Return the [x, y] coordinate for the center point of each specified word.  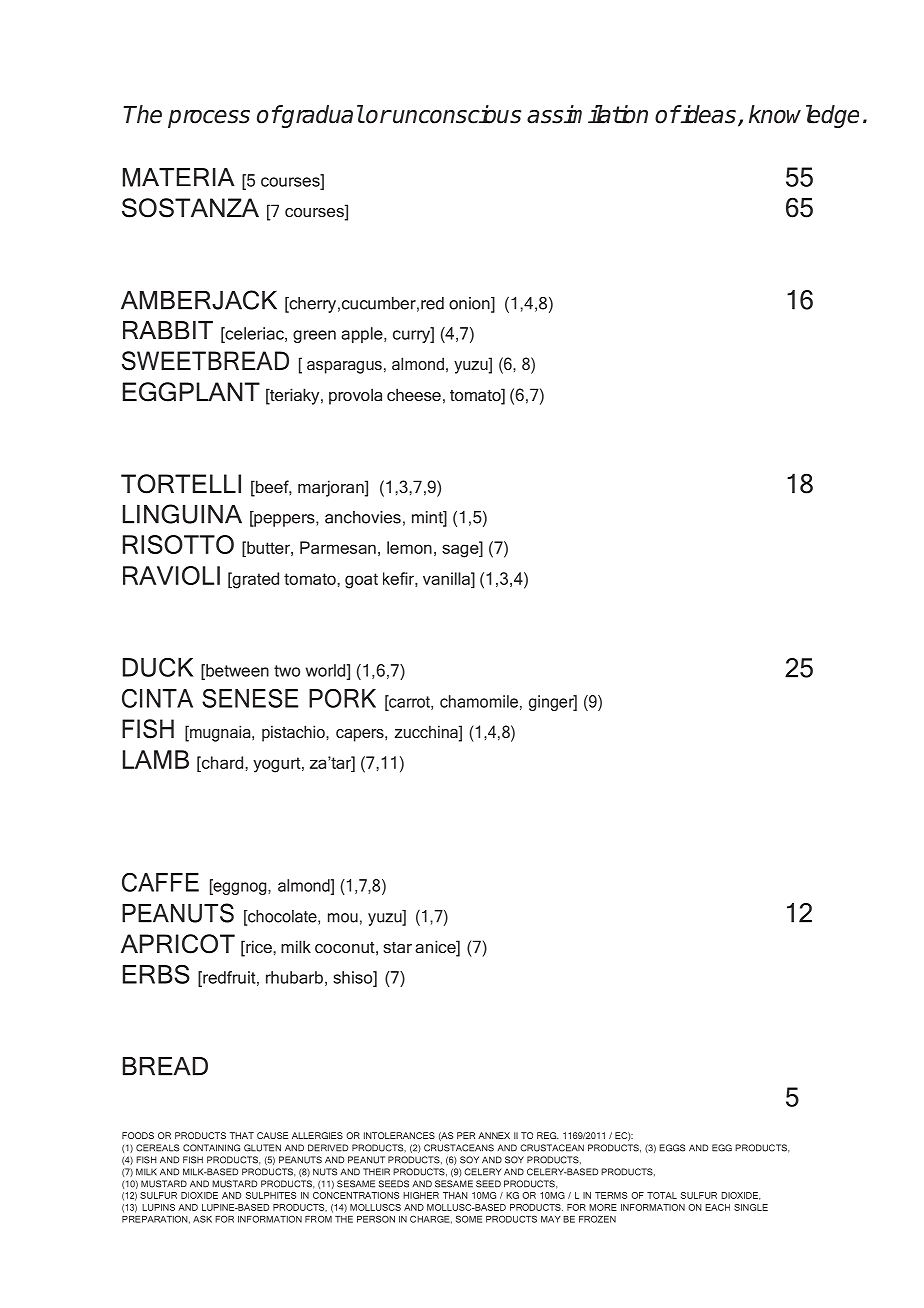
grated [254, 580]
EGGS [672, 1148]
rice [259, 948]
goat [361, 581]
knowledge [804, 116]
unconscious [456, 114]
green [314, 336]
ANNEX [494, 1135]
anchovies [363, 517]
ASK [202, 1219]
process [209, 119]
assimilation [587, 114]
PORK [342, 698]
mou [343, 918]
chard [221, 762]
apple [363, 335]
